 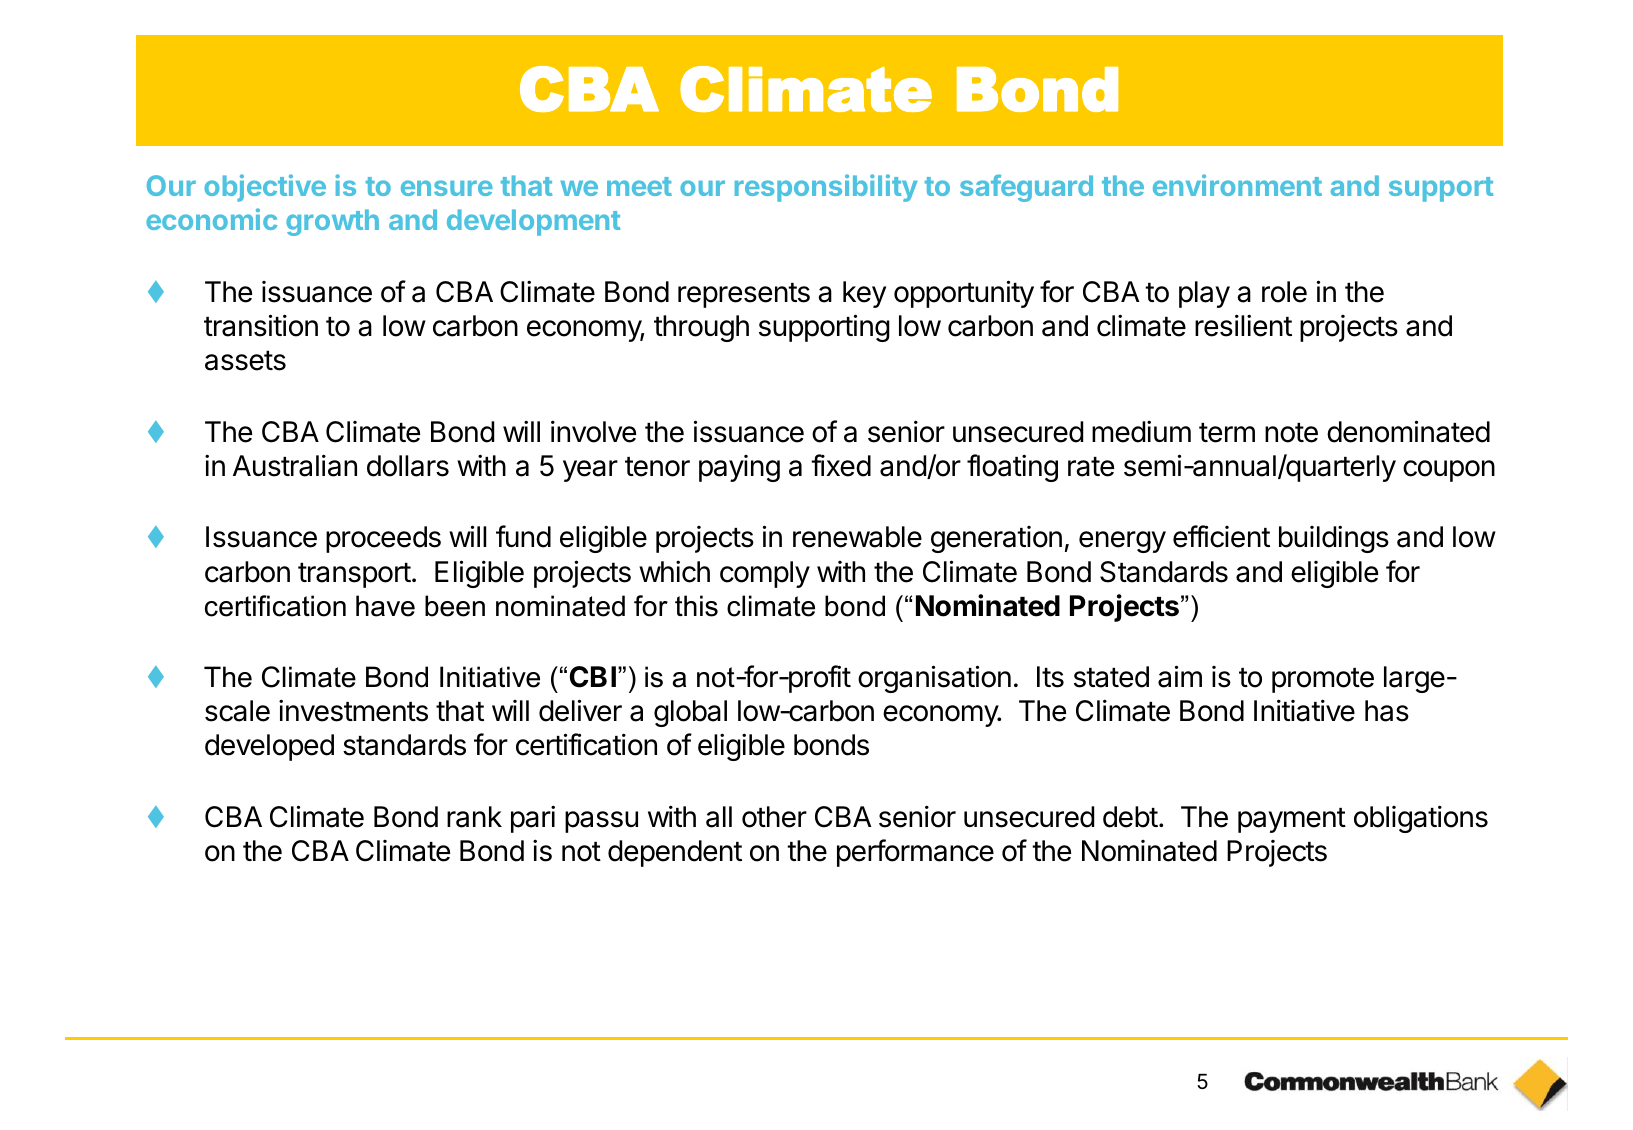 I want to click on proceeds, so click(x=383, y=539).
